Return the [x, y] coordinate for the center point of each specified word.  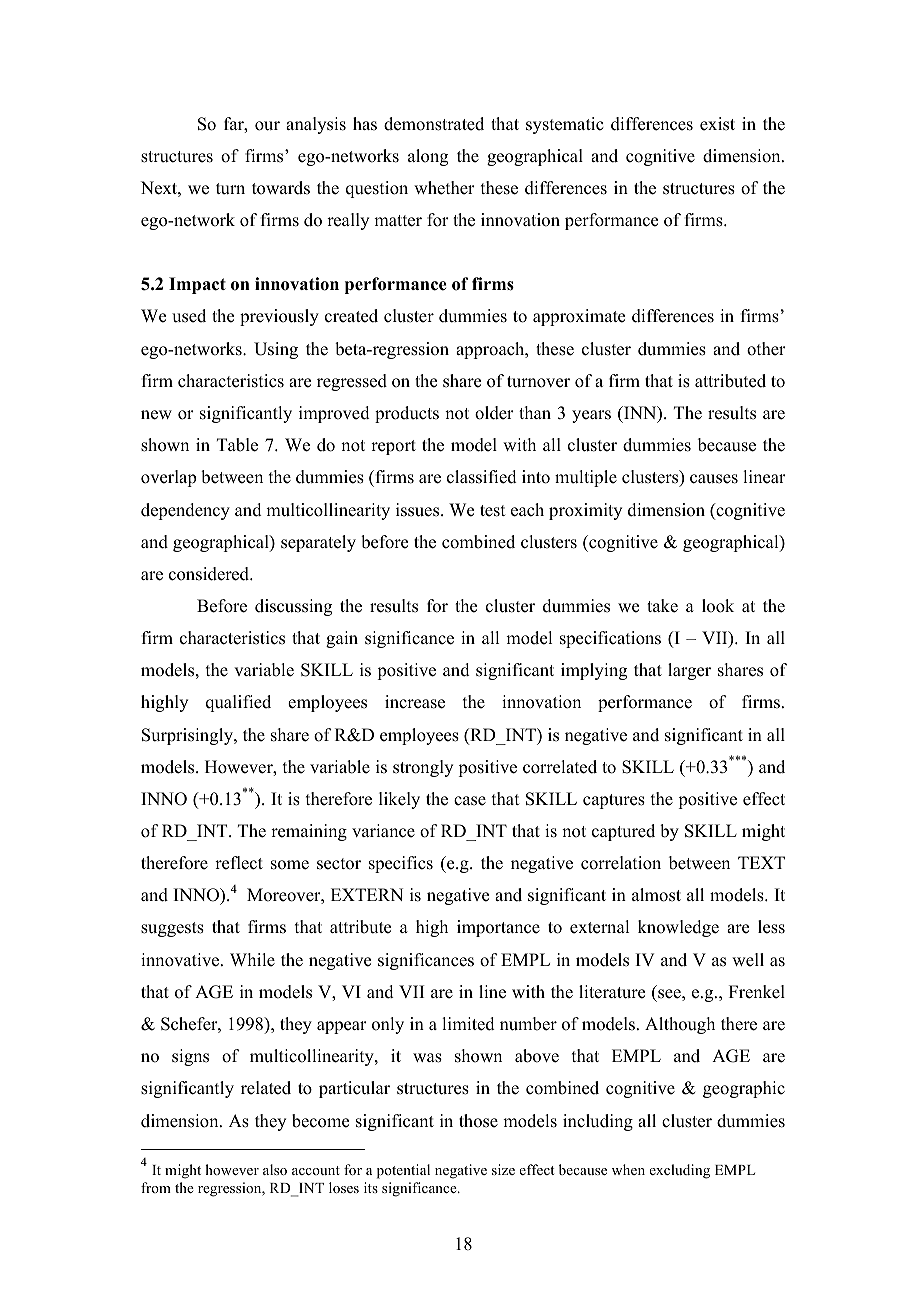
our [267, 126]
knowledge [678, 928]
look [718, 606]
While [252, 960]
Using [276, 350]
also [275, 1169]
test [492, 511]
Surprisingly [188, 736]
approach [491, 350]
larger [689, 671]
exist [717, 124]
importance [498, 928]
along [428, 157]
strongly [423, 768]
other [766, 349]
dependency [185, 511]
